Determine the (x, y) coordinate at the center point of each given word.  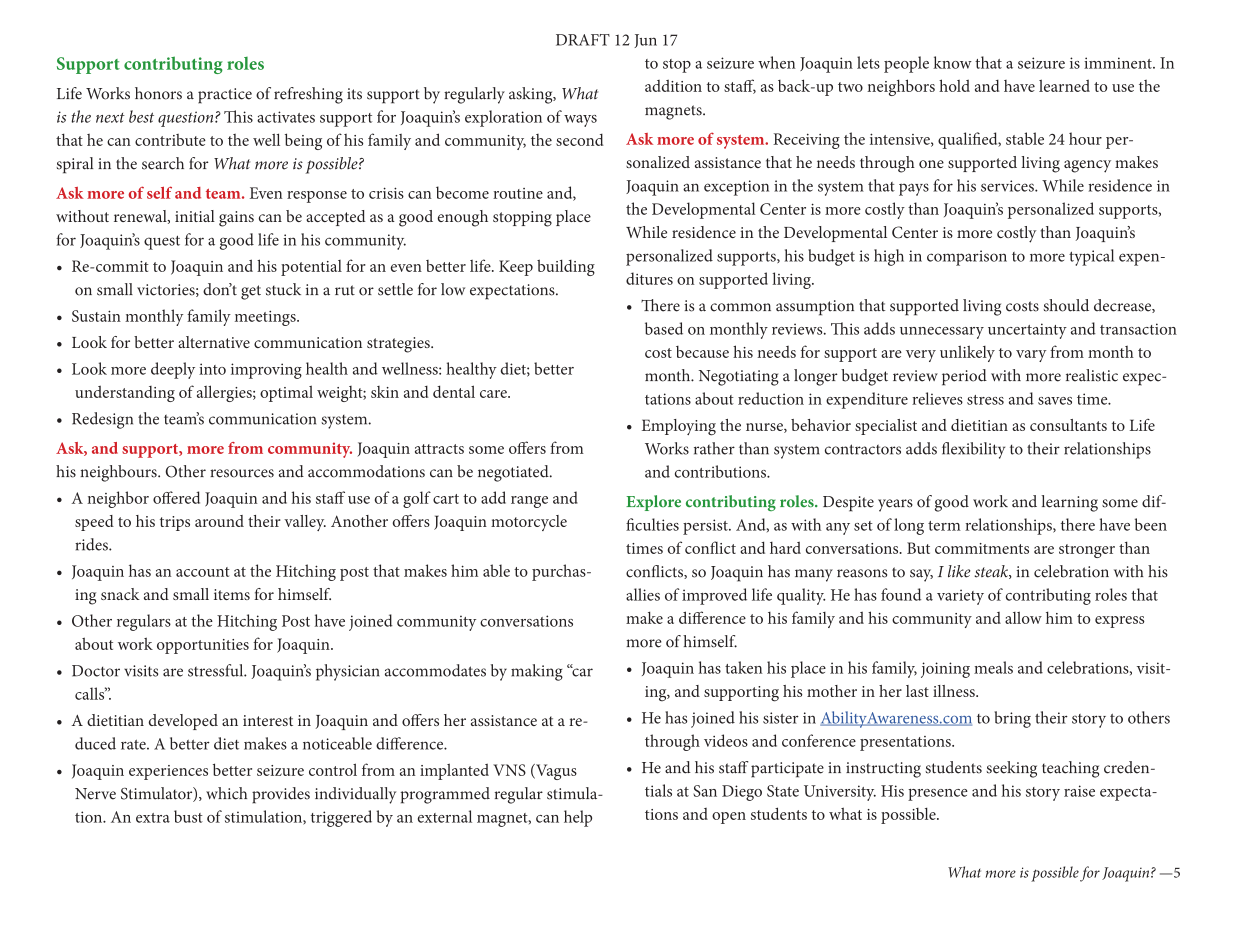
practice (225, 96)
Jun (645, 41)
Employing (679, 427)
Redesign (102, 420)
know (952, 62)
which (226, 793)
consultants (1068, 425)
